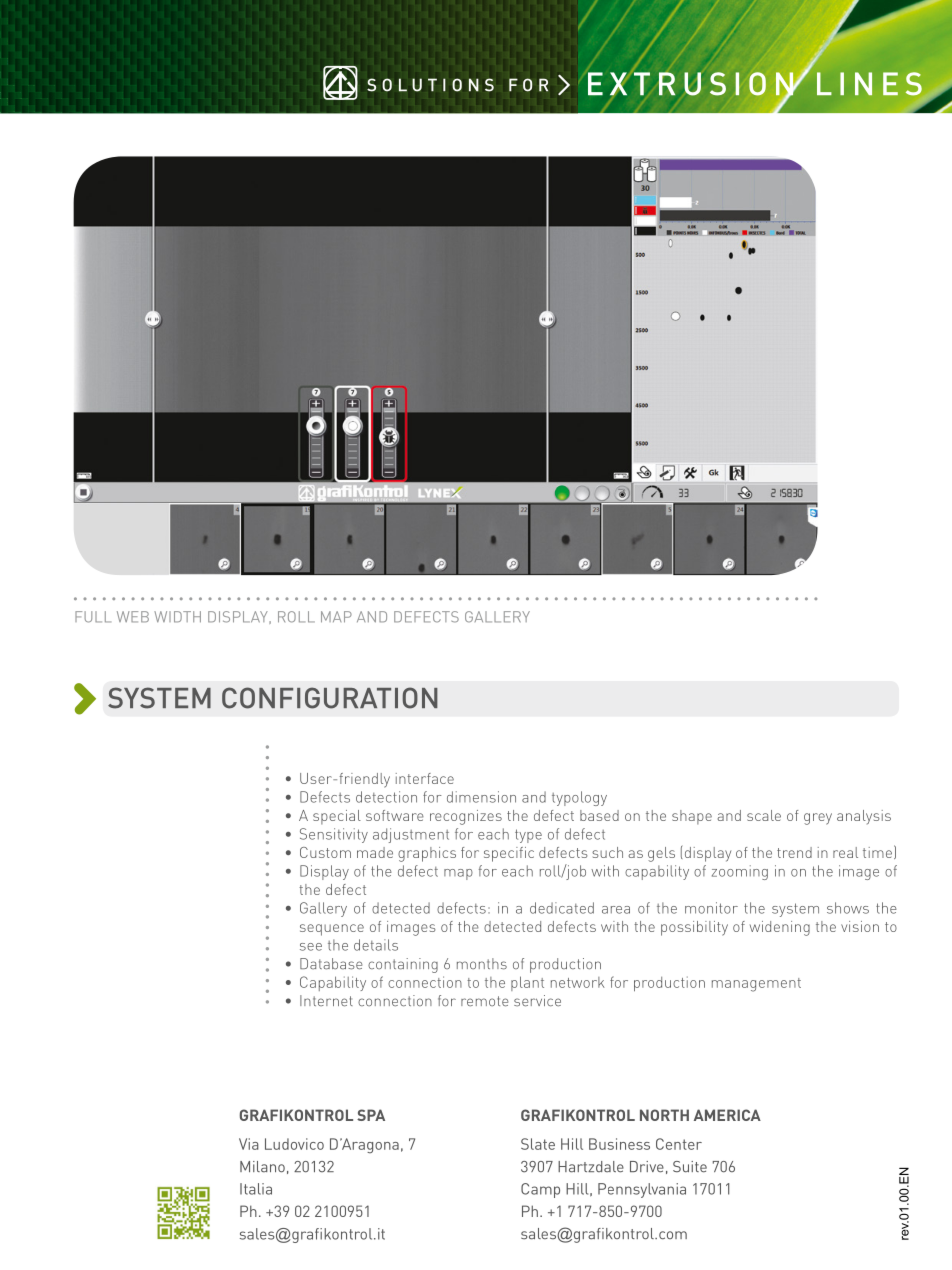 The height and width of the document is (1270, 952). I want to click on special, so click(337, 817).
